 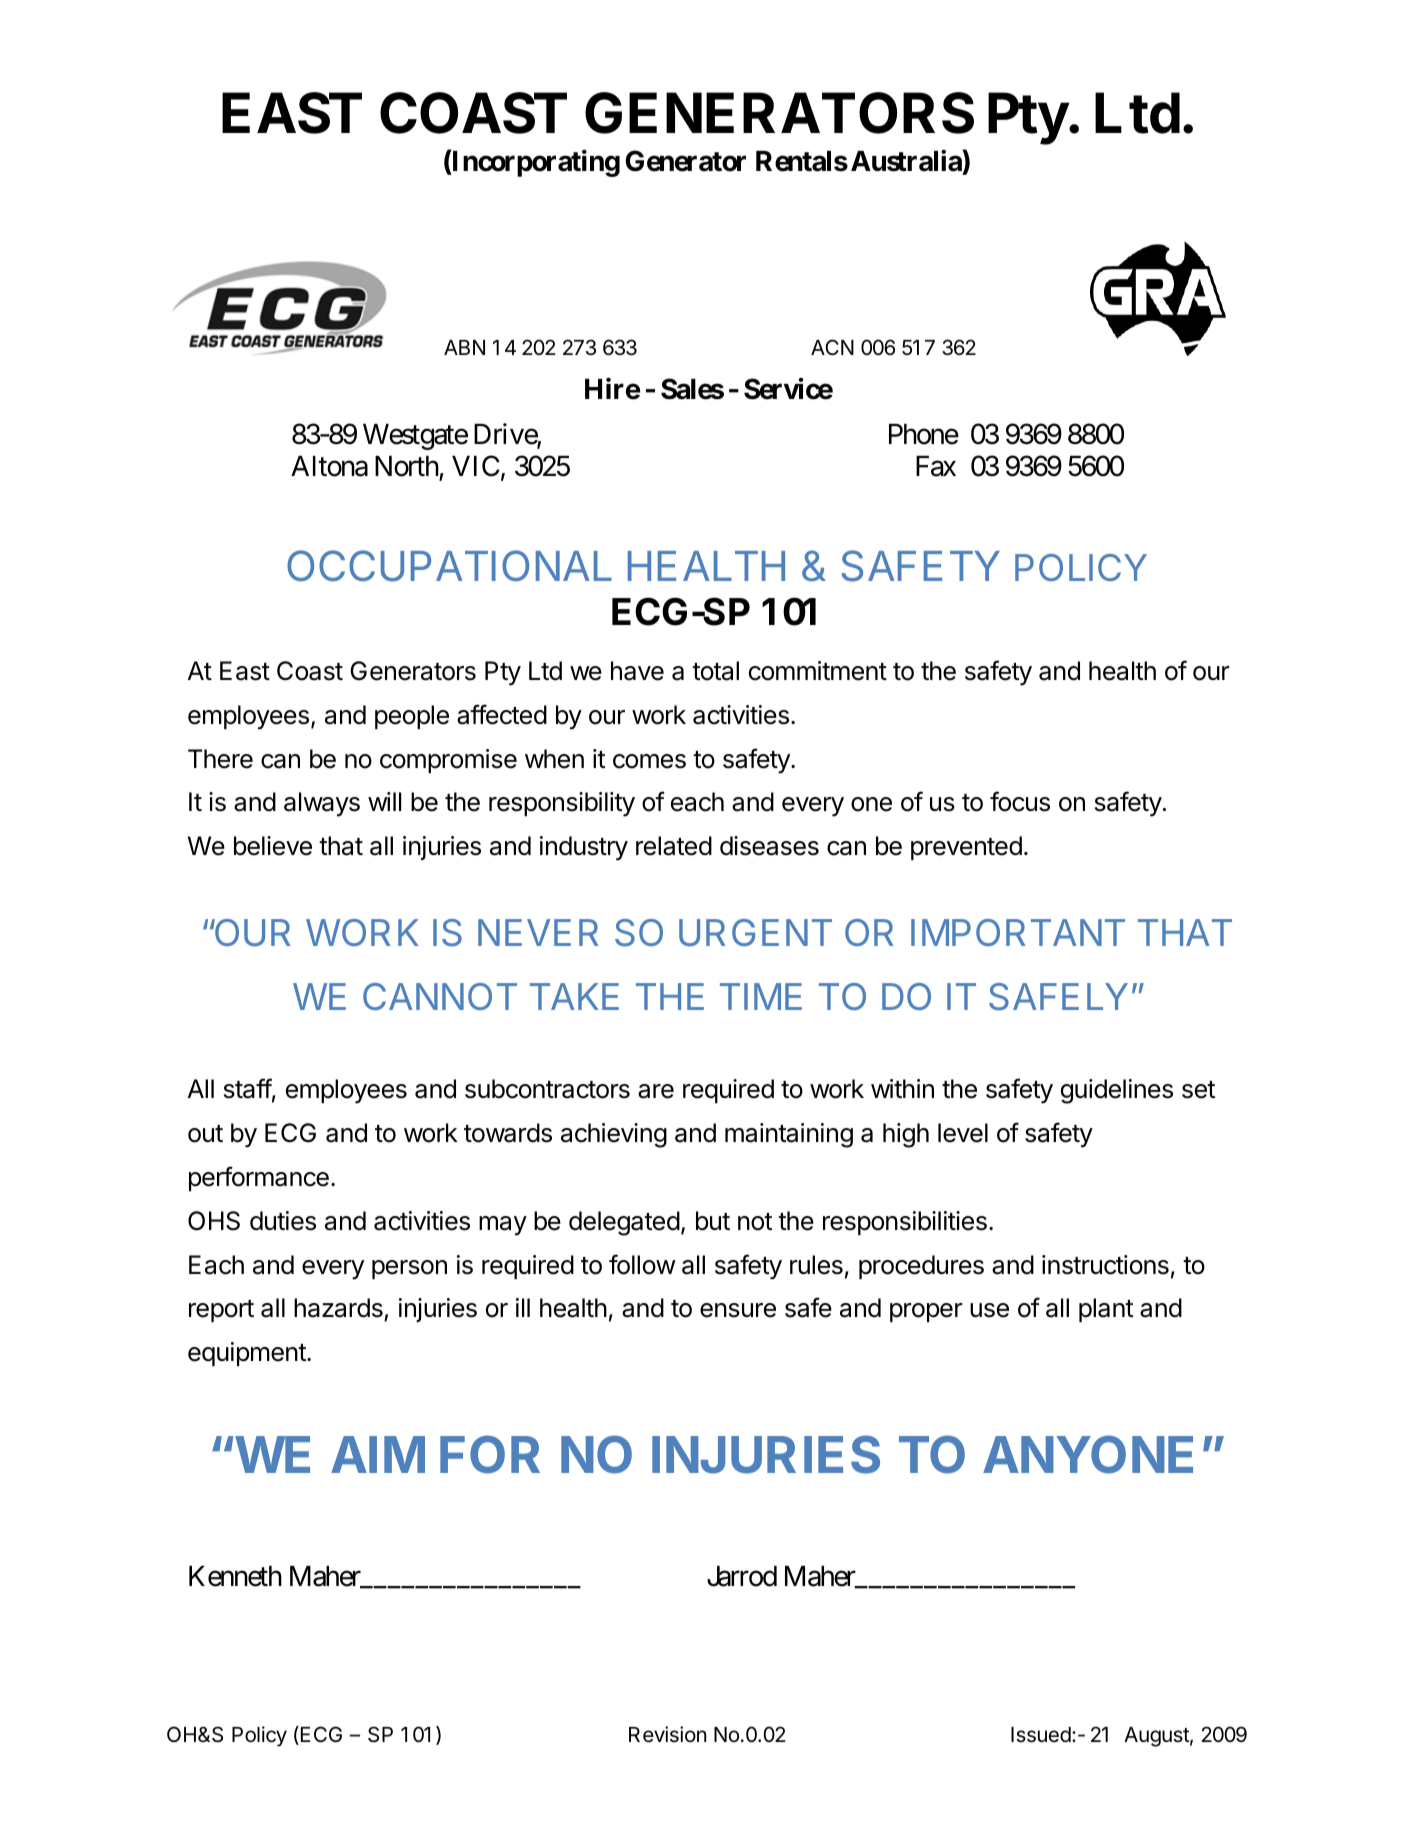 What do you see at coordinates (713, 1221) in the screenshot?
I see `but` at bounding box center [713, 1221].
